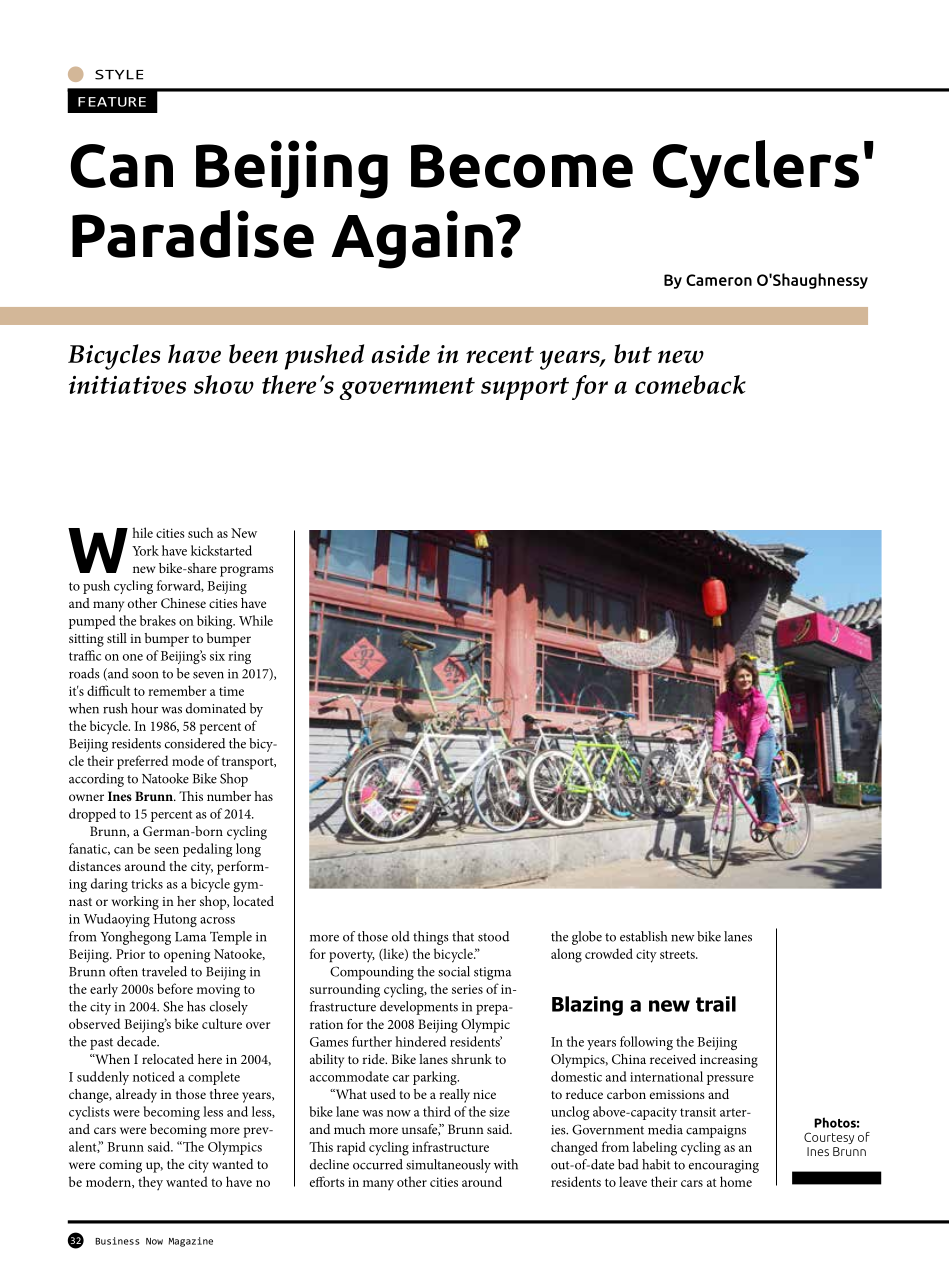  What do you see at coordinates (690, 384) in the screenshot?
I see `comeback` at bounding box center [690, 384].
